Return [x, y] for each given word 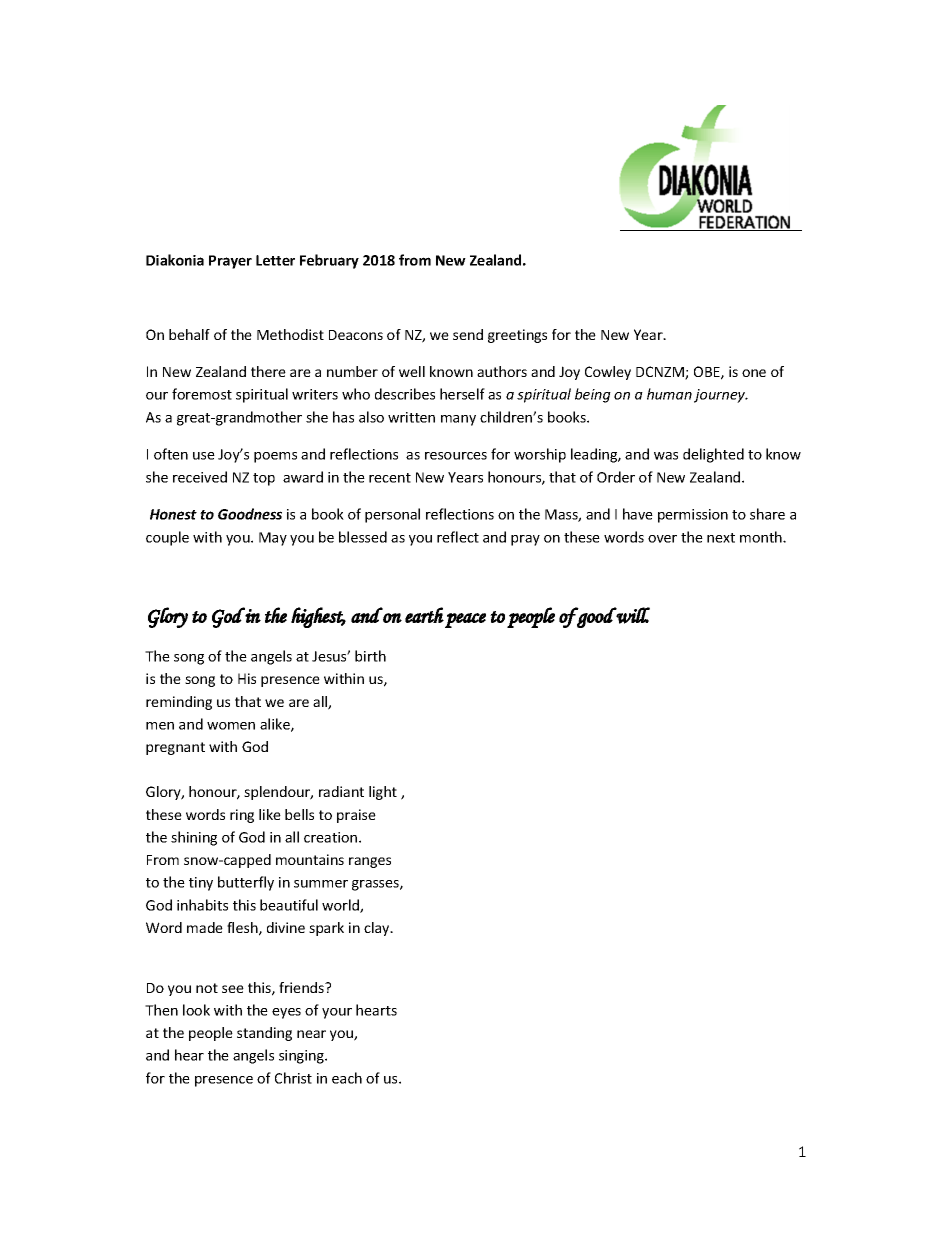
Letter [275, 260]
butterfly [246, 883]
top [264, 479]
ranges [370, 862]
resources [456, 456]
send [468, 334]
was [666, 456]
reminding [179, 703]
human [669, 394]
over [662, 539]
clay [378, 929]
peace [465, 620]
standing [264, 1034]
